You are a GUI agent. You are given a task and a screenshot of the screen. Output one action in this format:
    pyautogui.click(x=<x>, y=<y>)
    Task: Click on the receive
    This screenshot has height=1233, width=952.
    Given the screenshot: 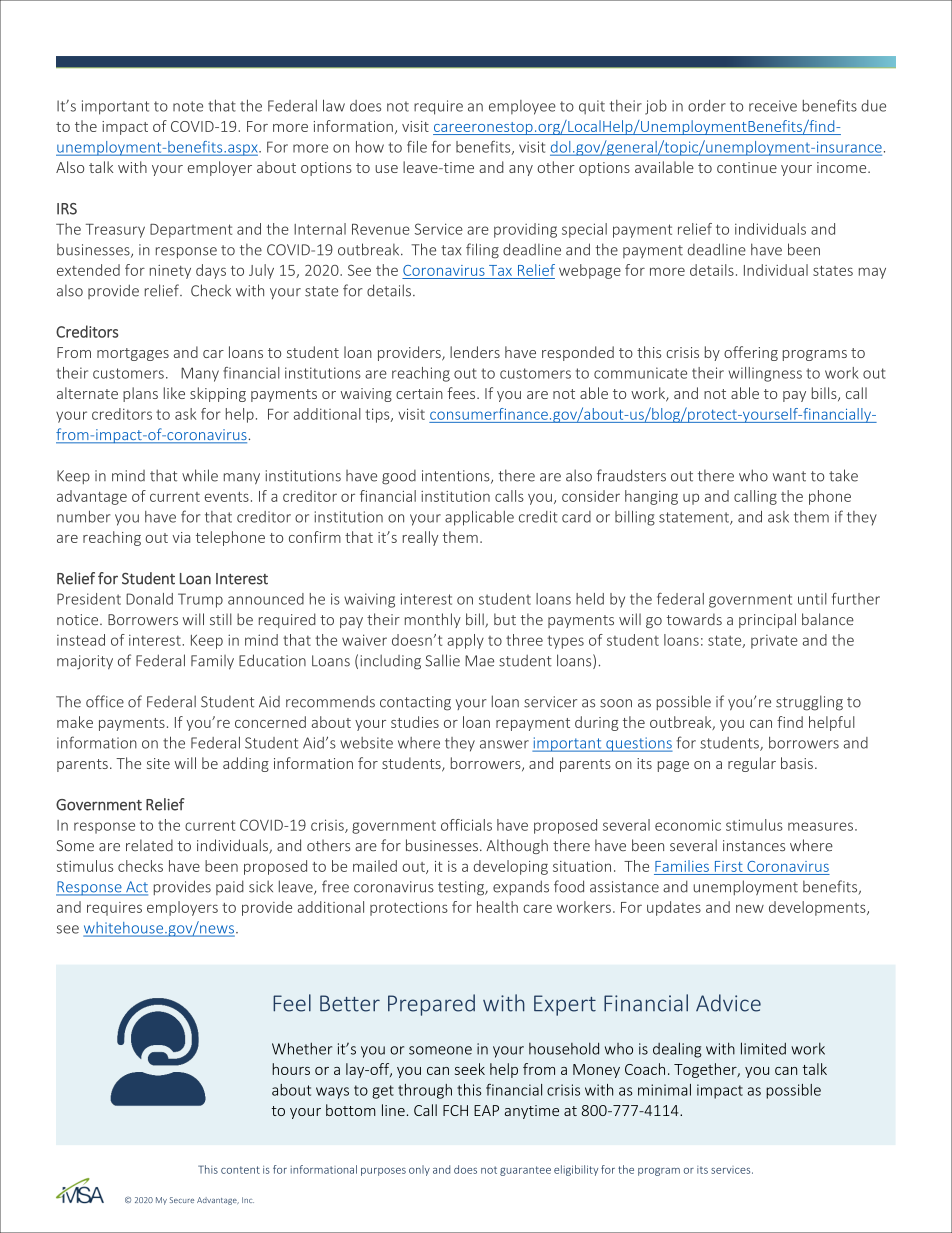 What is the action you would take?
    pyautogui.click(x=773, y=106)
